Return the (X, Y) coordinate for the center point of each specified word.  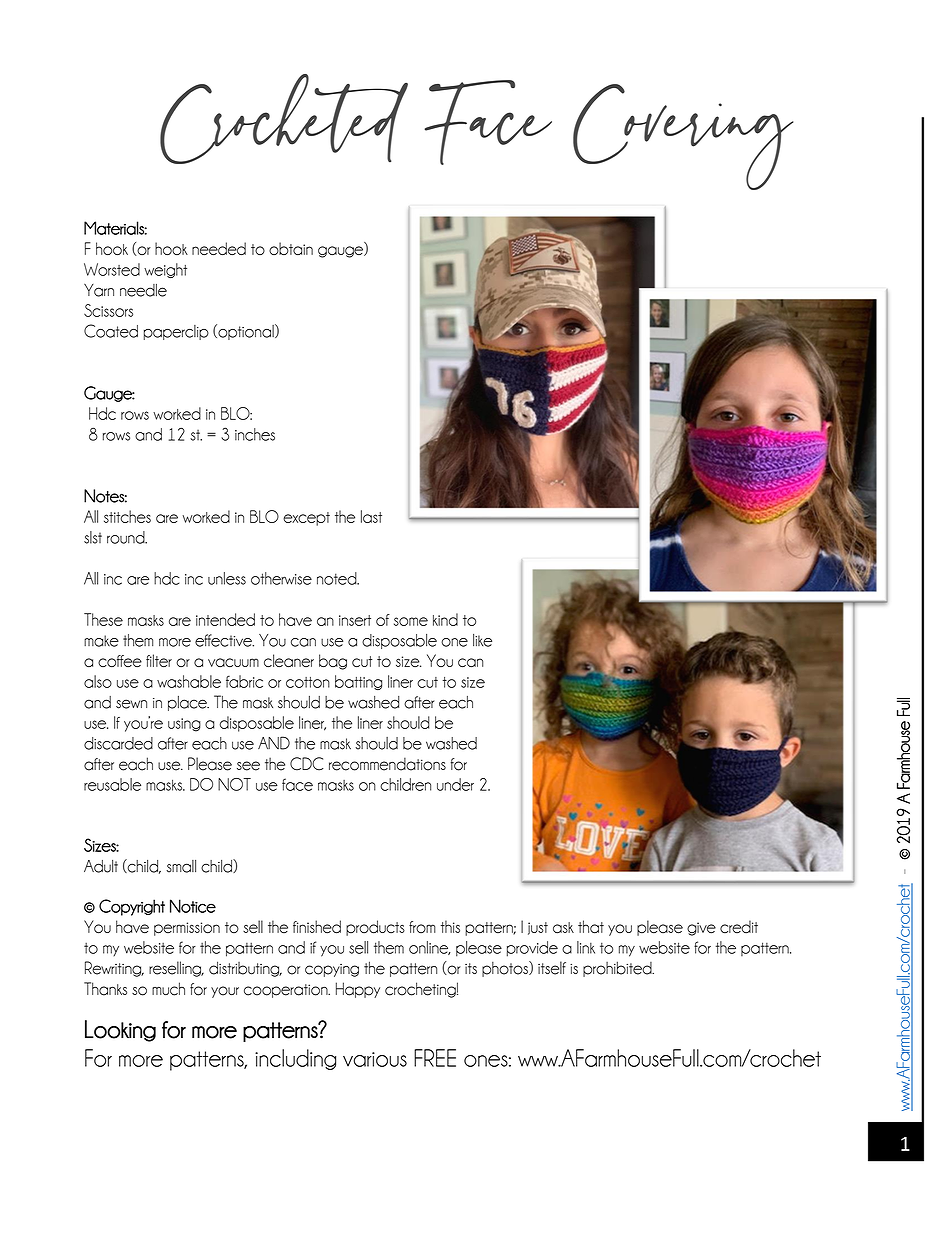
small (181, 866)
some (411, 621)
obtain (291, 248)
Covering (683, 137)
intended (225, 619)
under (455, 784)
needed (219, 248)
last (371, 516)
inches (255, 434)
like (482, 640)
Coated (111, 331)
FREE (435, 1058)
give (701, 929)
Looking (120, 1031)
